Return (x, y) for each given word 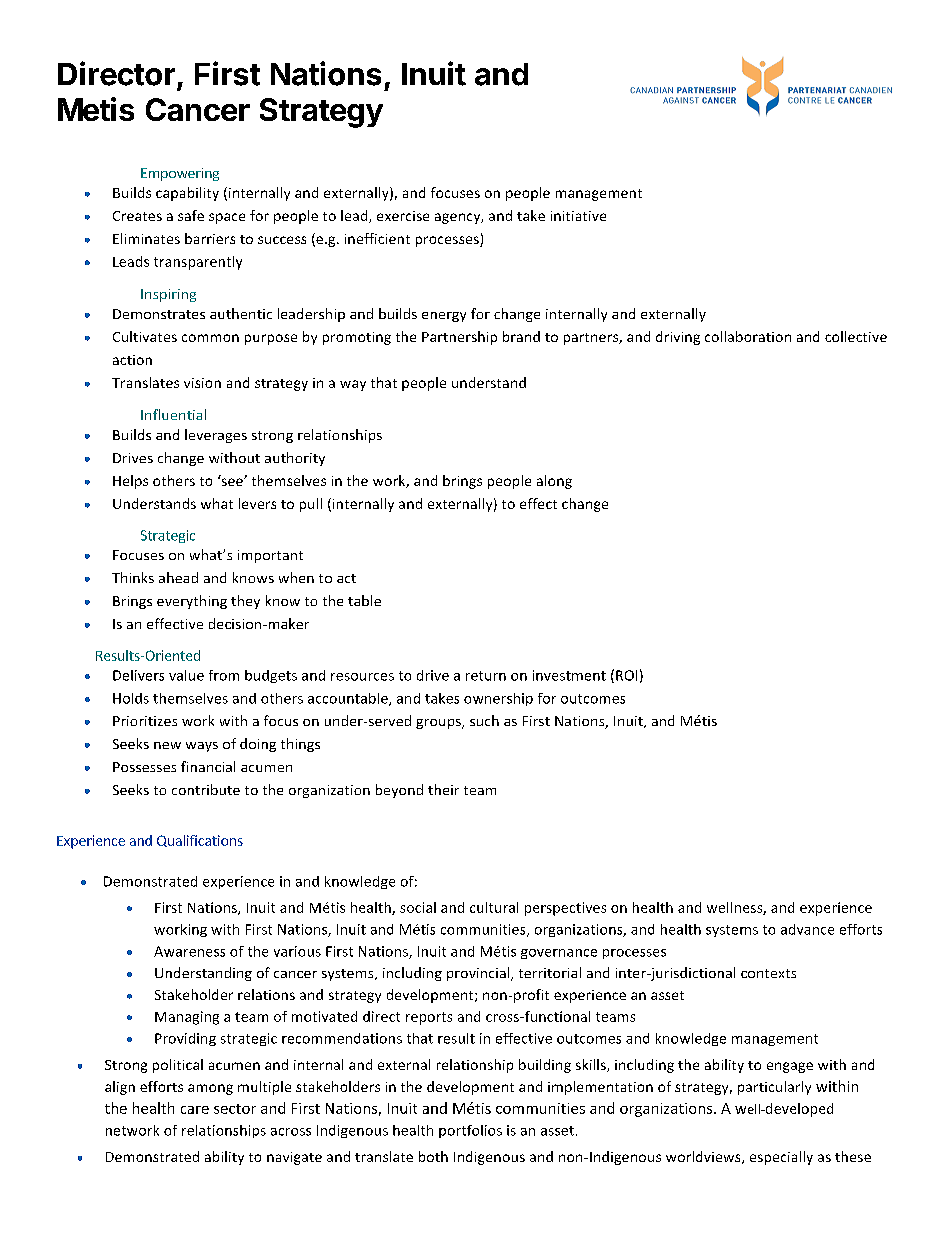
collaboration (748, 336)
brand (521, 336)
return (486, 676)
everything (192, 602)
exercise (403, 216)
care (195, 1110)
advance (807, 929)
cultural (494, 907)
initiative (578, 216)
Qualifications (200, 841)
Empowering (180, 174)
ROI (626, 675)
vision (202, 383)
